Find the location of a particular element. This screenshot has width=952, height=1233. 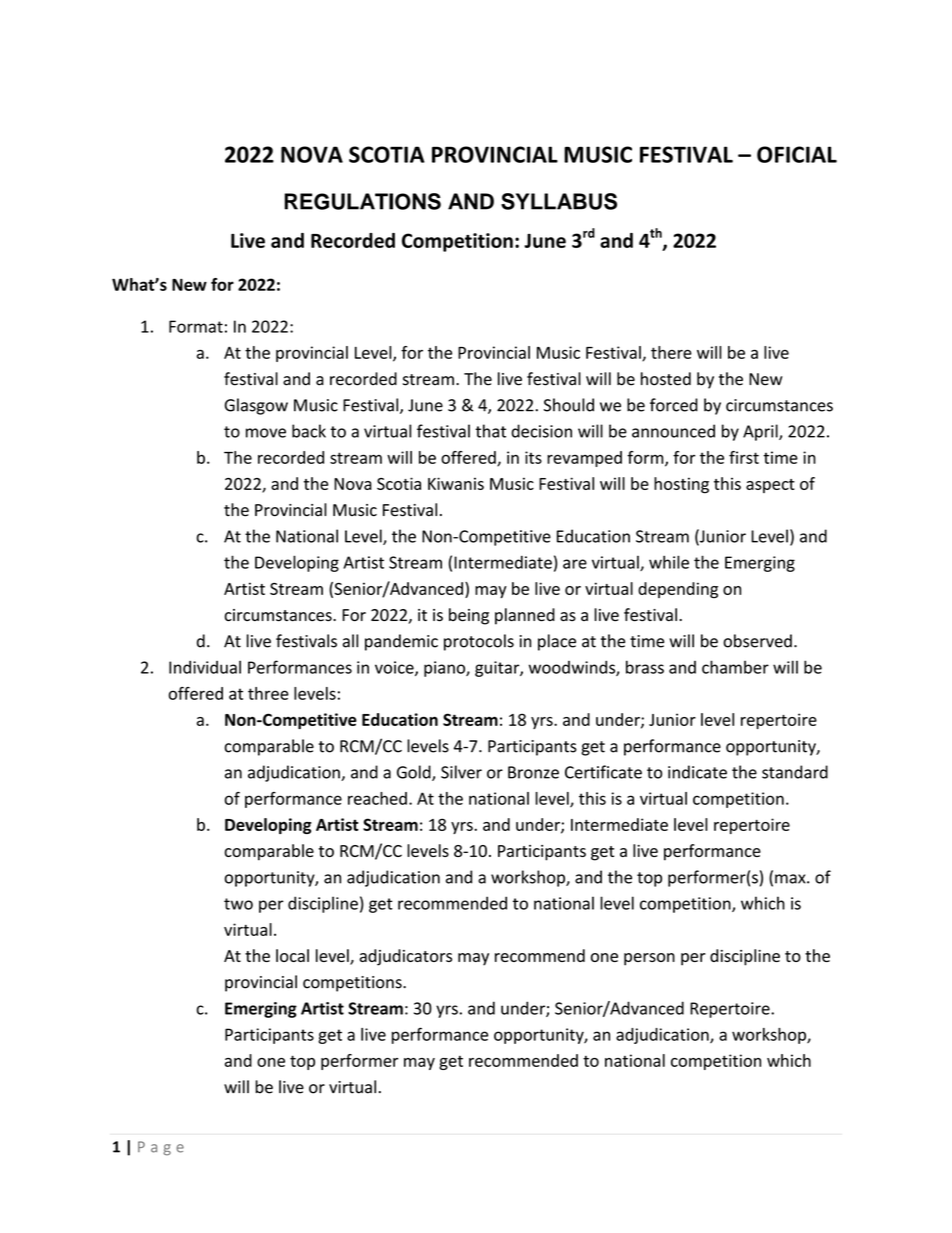

Silver is located at coordinates (461, 772).
